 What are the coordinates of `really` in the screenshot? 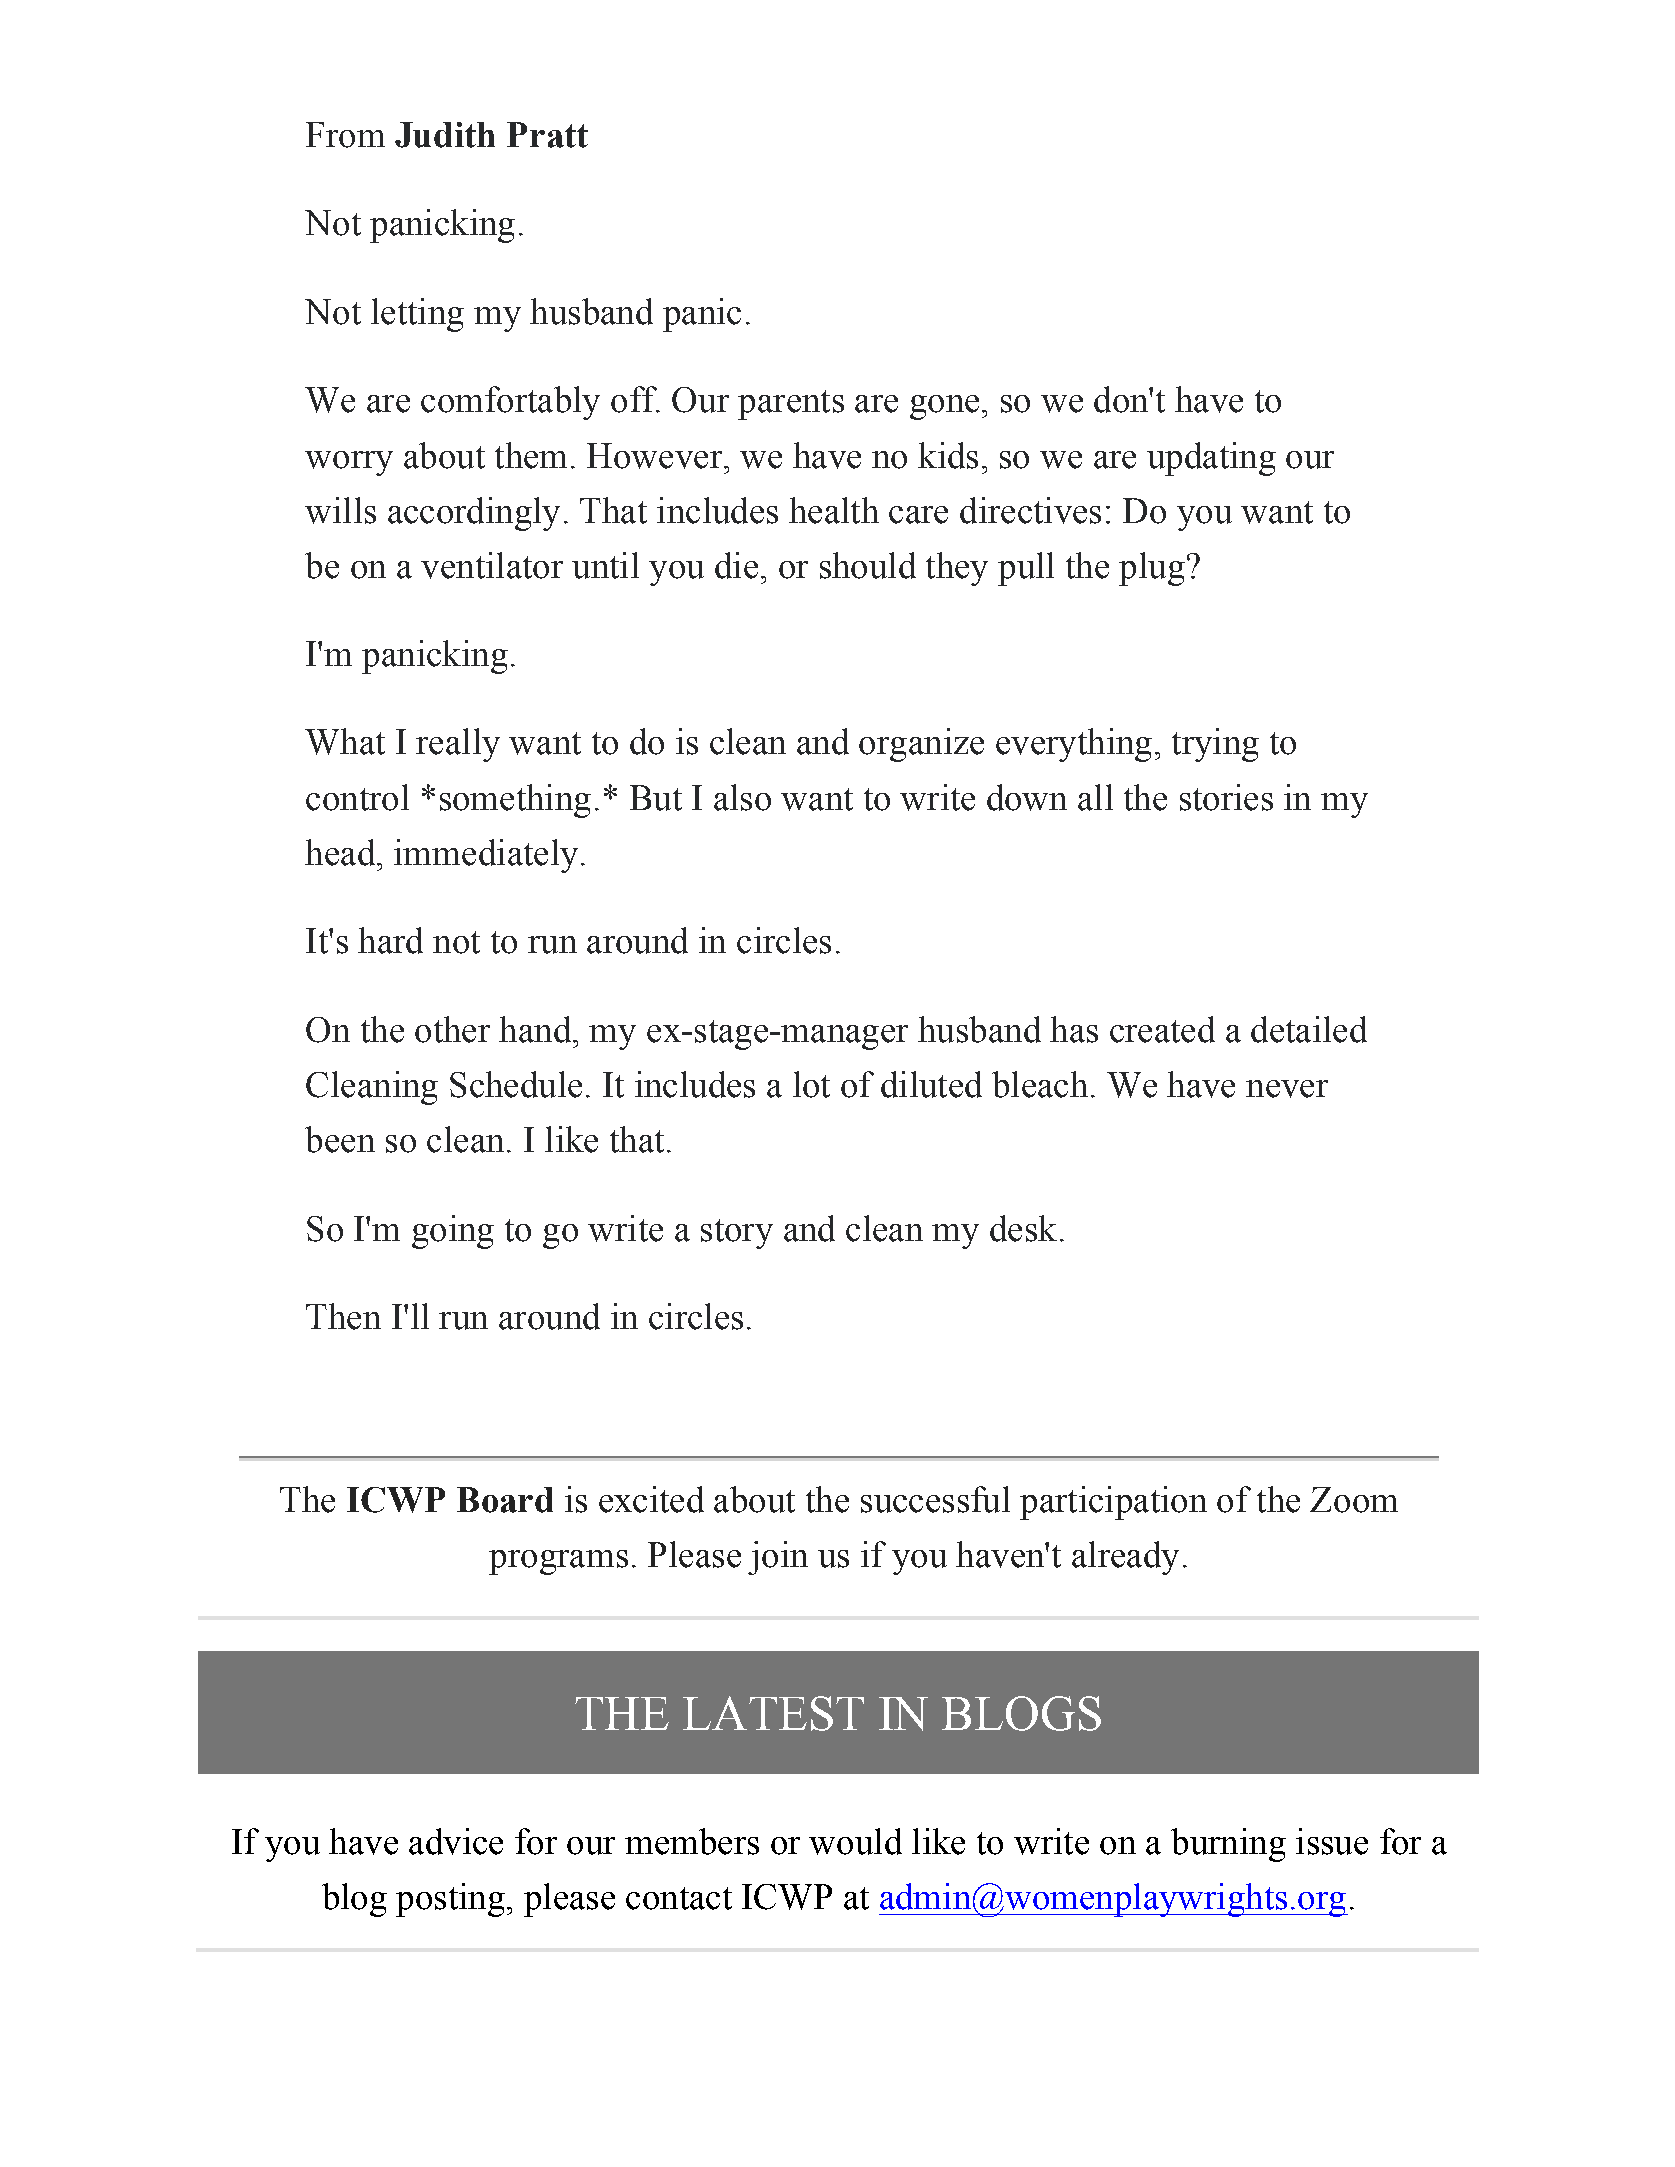 It's located at (458, 745).
